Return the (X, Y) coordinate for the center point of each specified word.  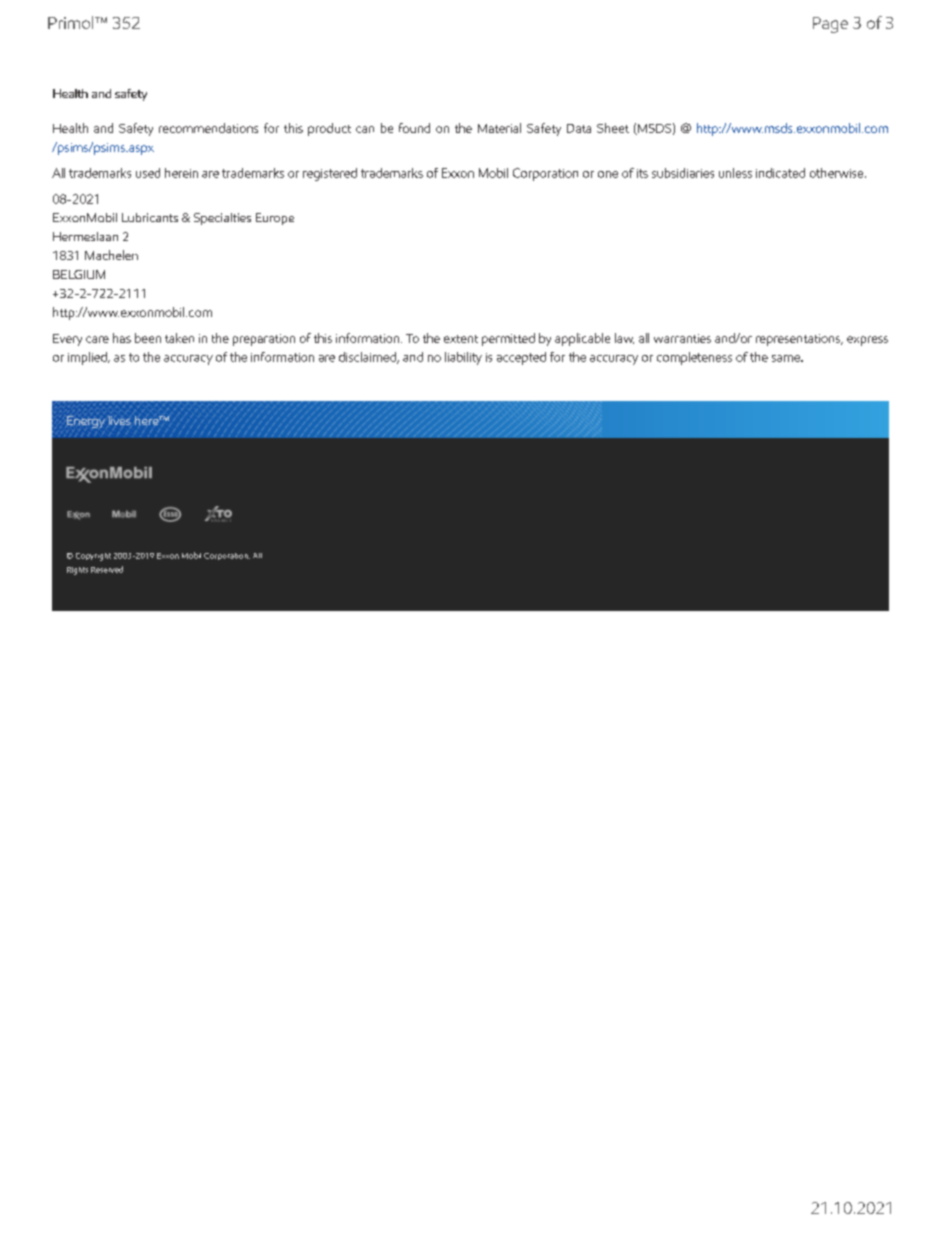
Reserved (107, 569)
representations (799, 340)
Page (830, 25)
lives (119, 421)
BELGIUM (79, 274)
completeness (694, 358)
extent (461, 339)
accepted (521, 358)
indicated (780, 173)
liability (463, 358)
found (414, 128)
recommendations (208, 128)
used (148, 173)
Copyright (93, 557)
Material (499, 128)
